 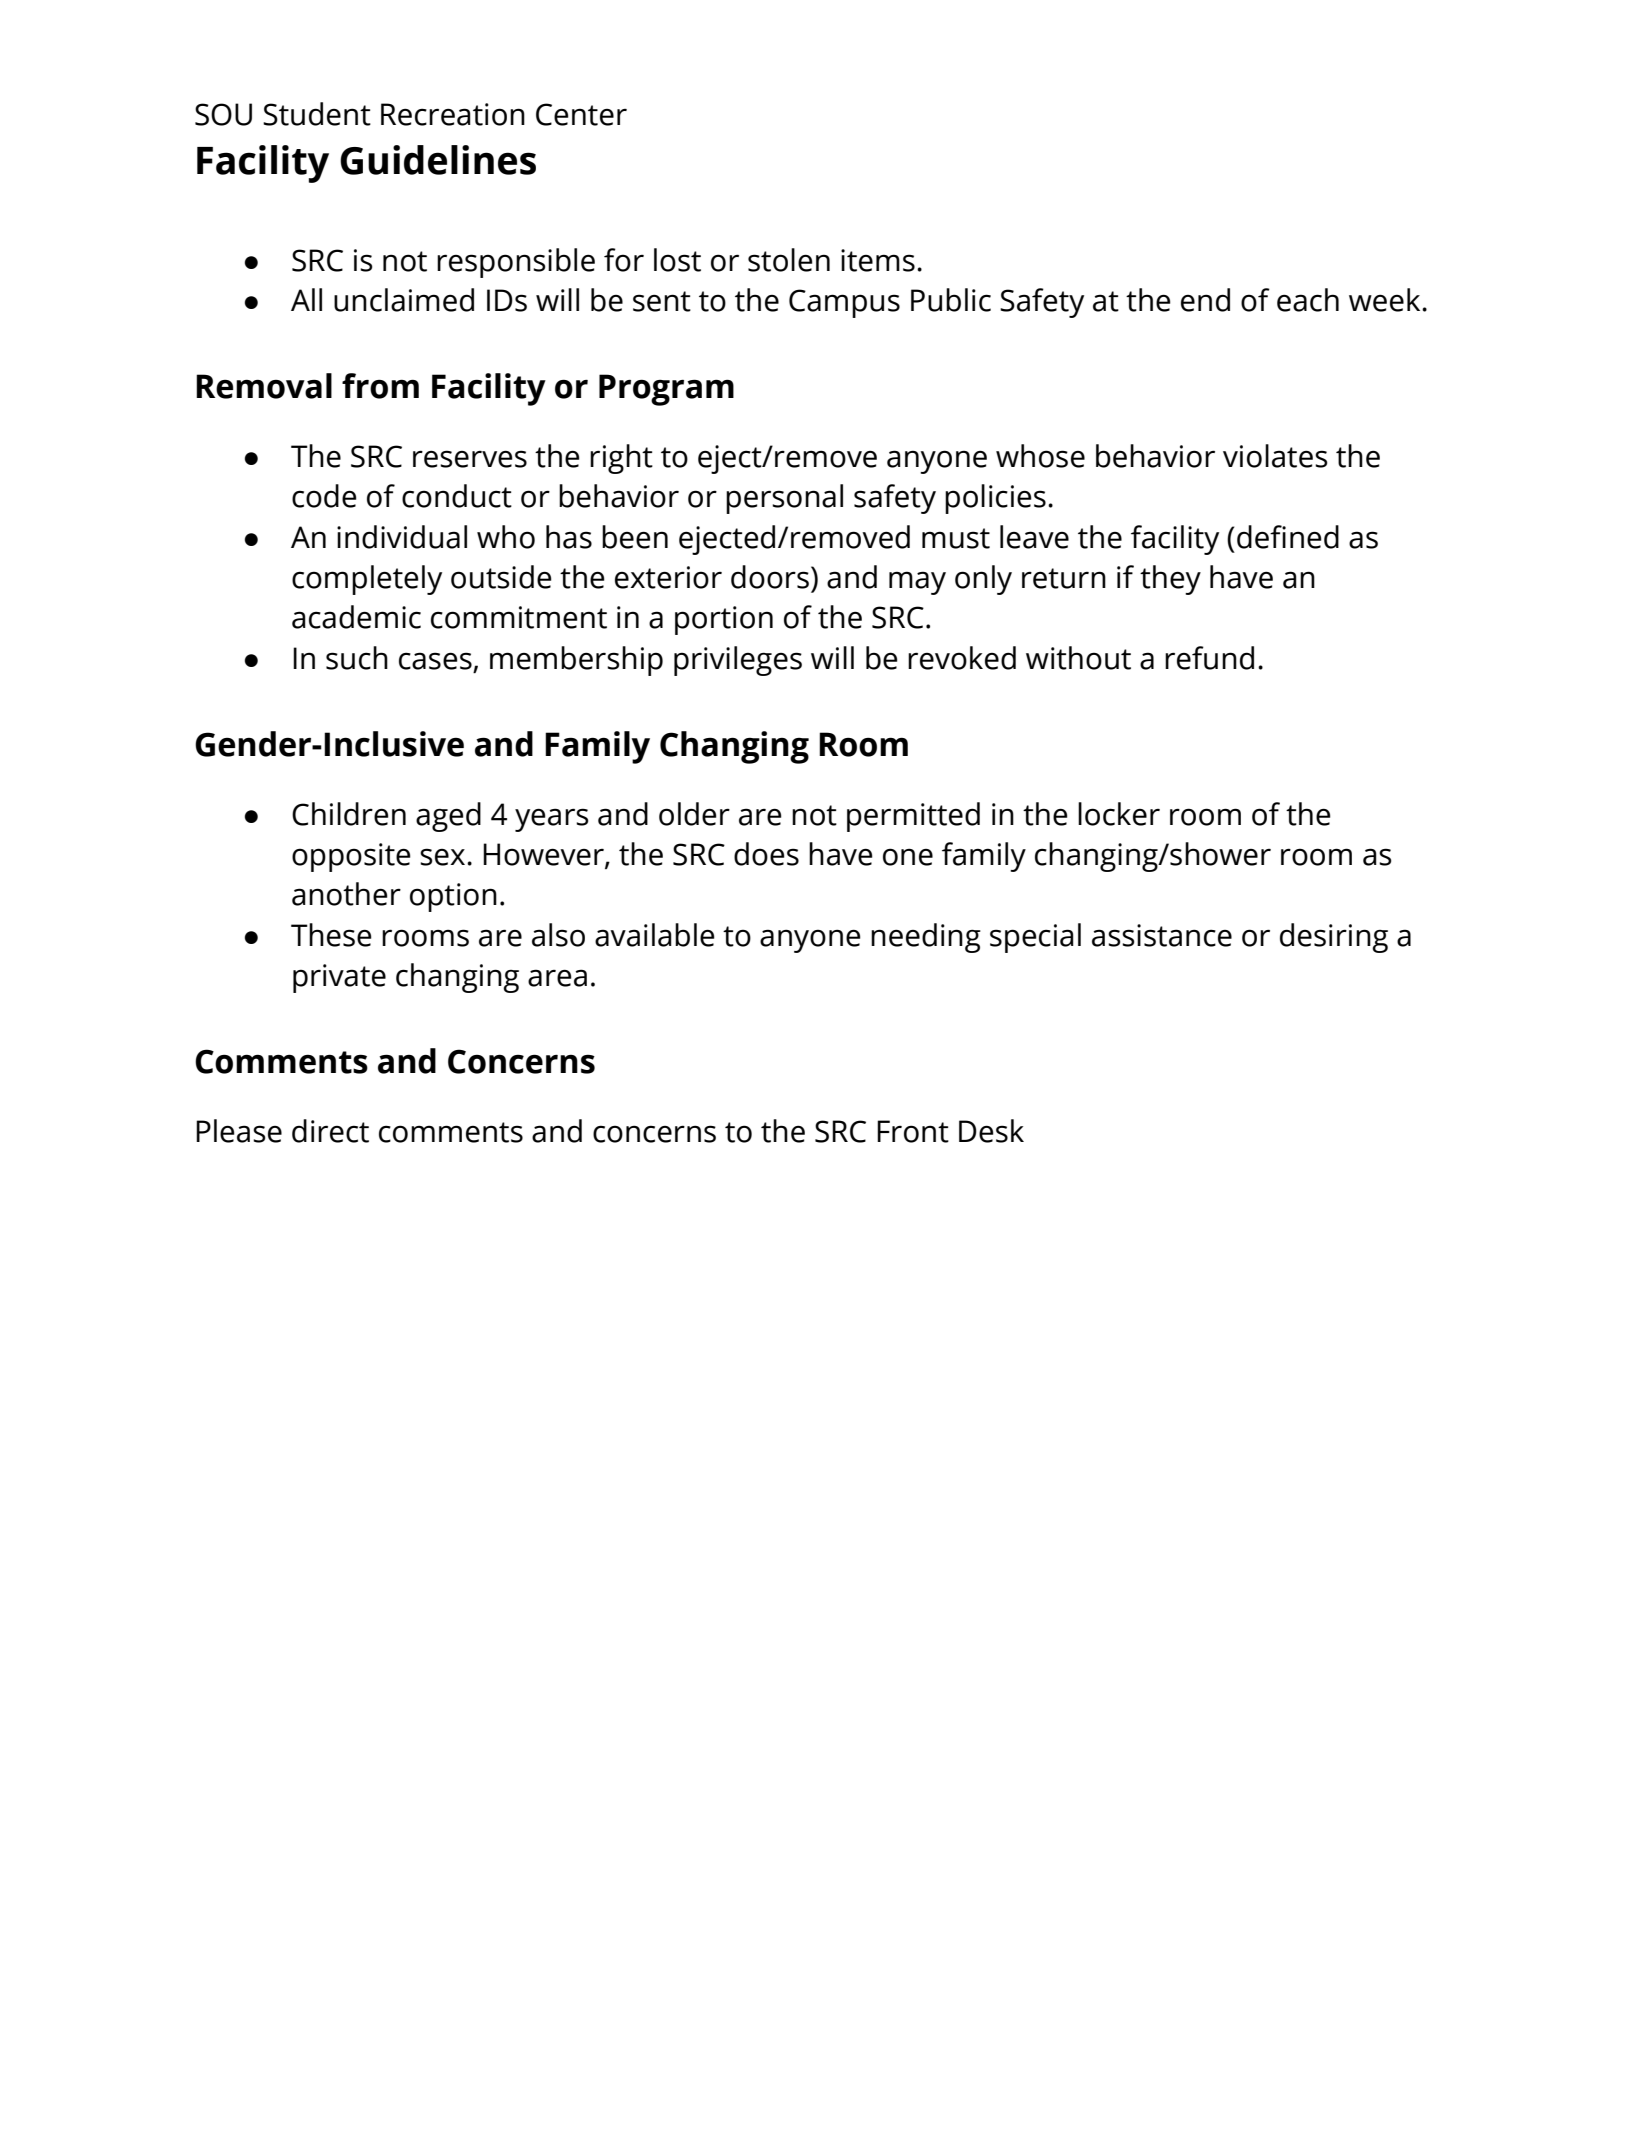 I want to click on refund, so click(x=1209, y=658).
